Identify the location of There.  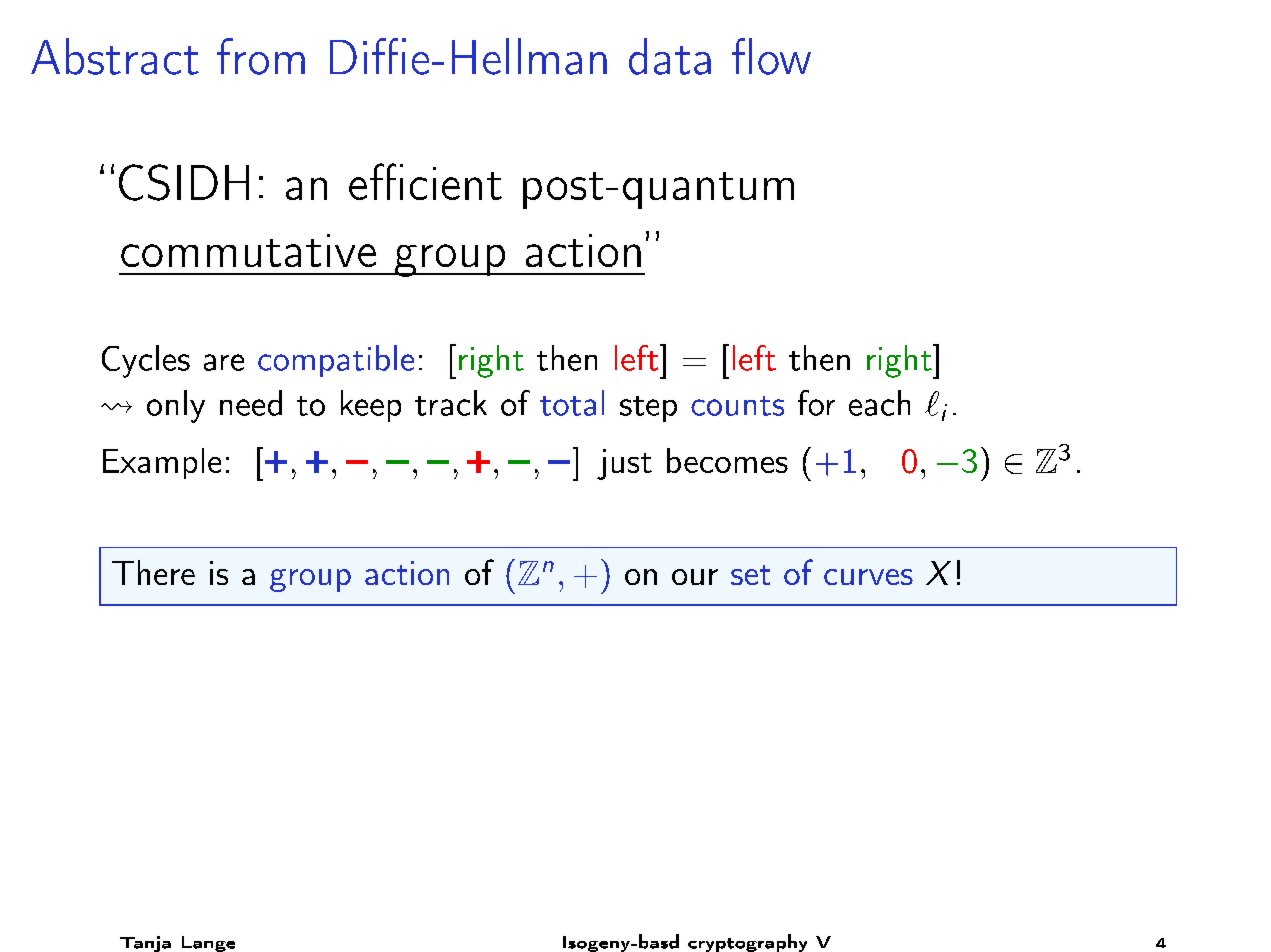
(153, 572).
